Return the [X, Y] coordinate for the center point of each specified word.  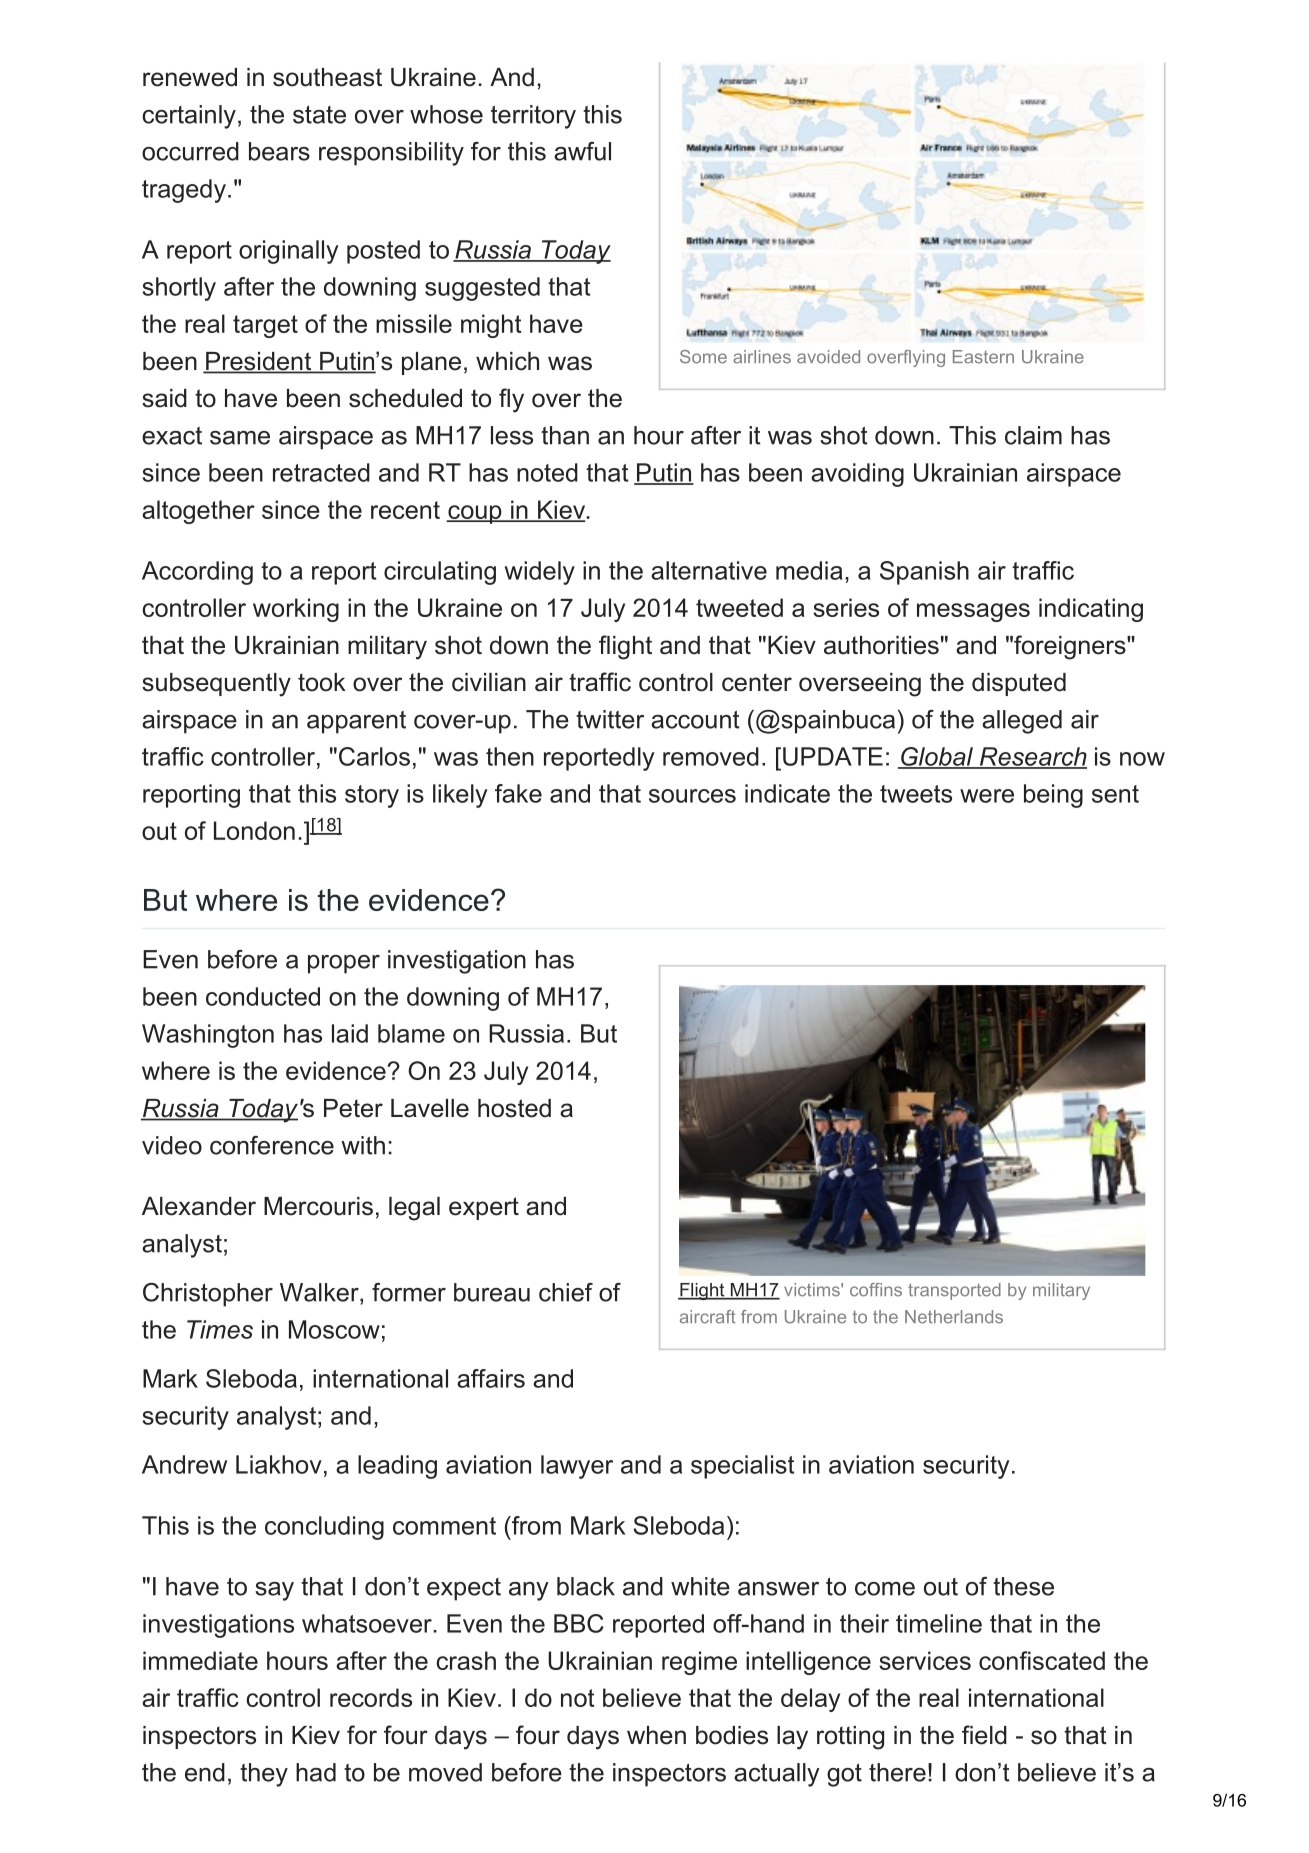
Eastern [983, 357]
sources [692, 796]
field [984, 1735]
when [656, 1735]
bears [279, 151]
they [264, 1775]
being [1053, 796]
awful [582, 151]
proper [344, 964]
